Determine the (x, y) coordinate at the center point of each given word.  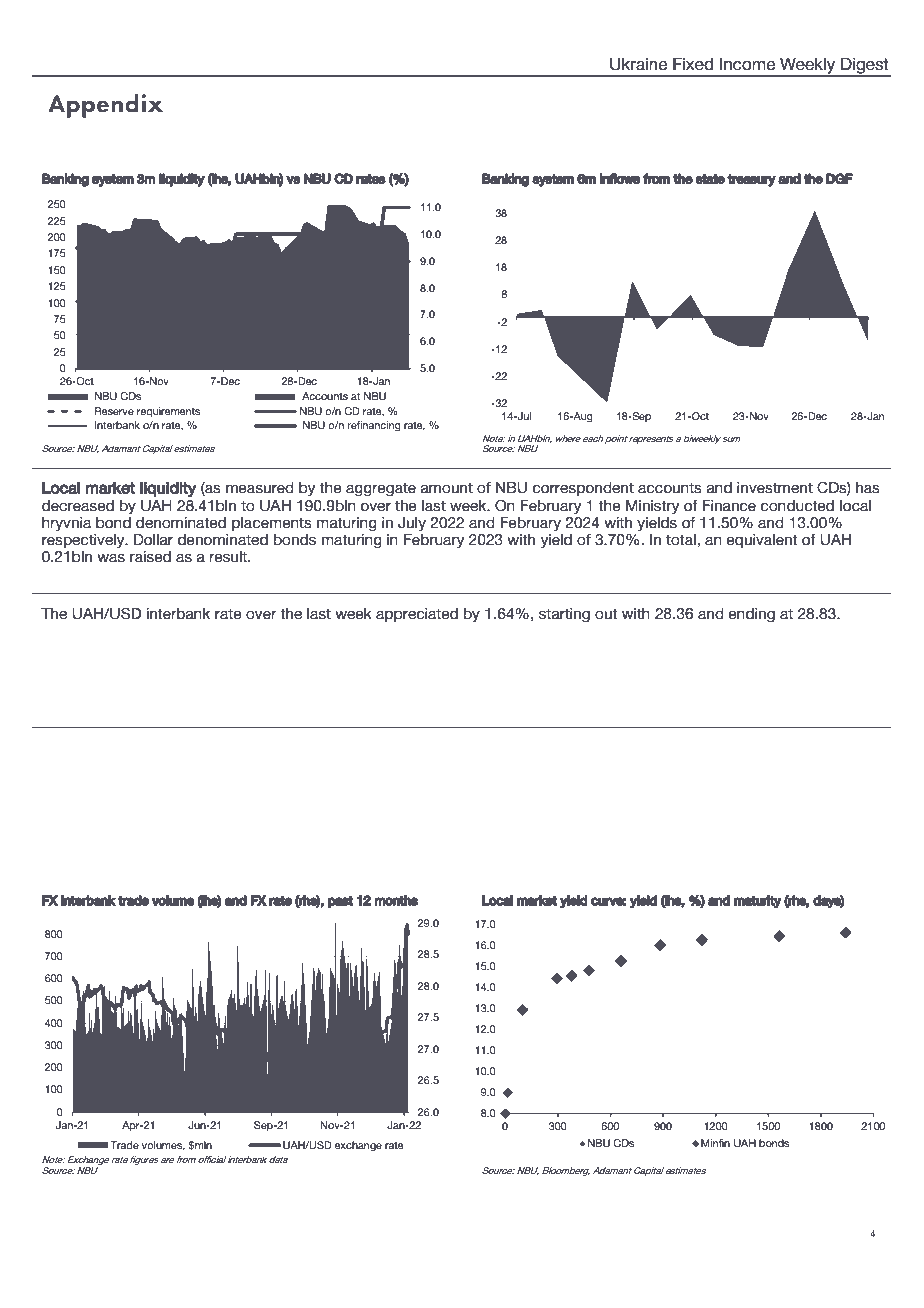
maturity (757, 901)
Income (747, 64)
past (340, 902)
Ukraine (638, 64)
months (396, 900)
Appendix (105, 106)
